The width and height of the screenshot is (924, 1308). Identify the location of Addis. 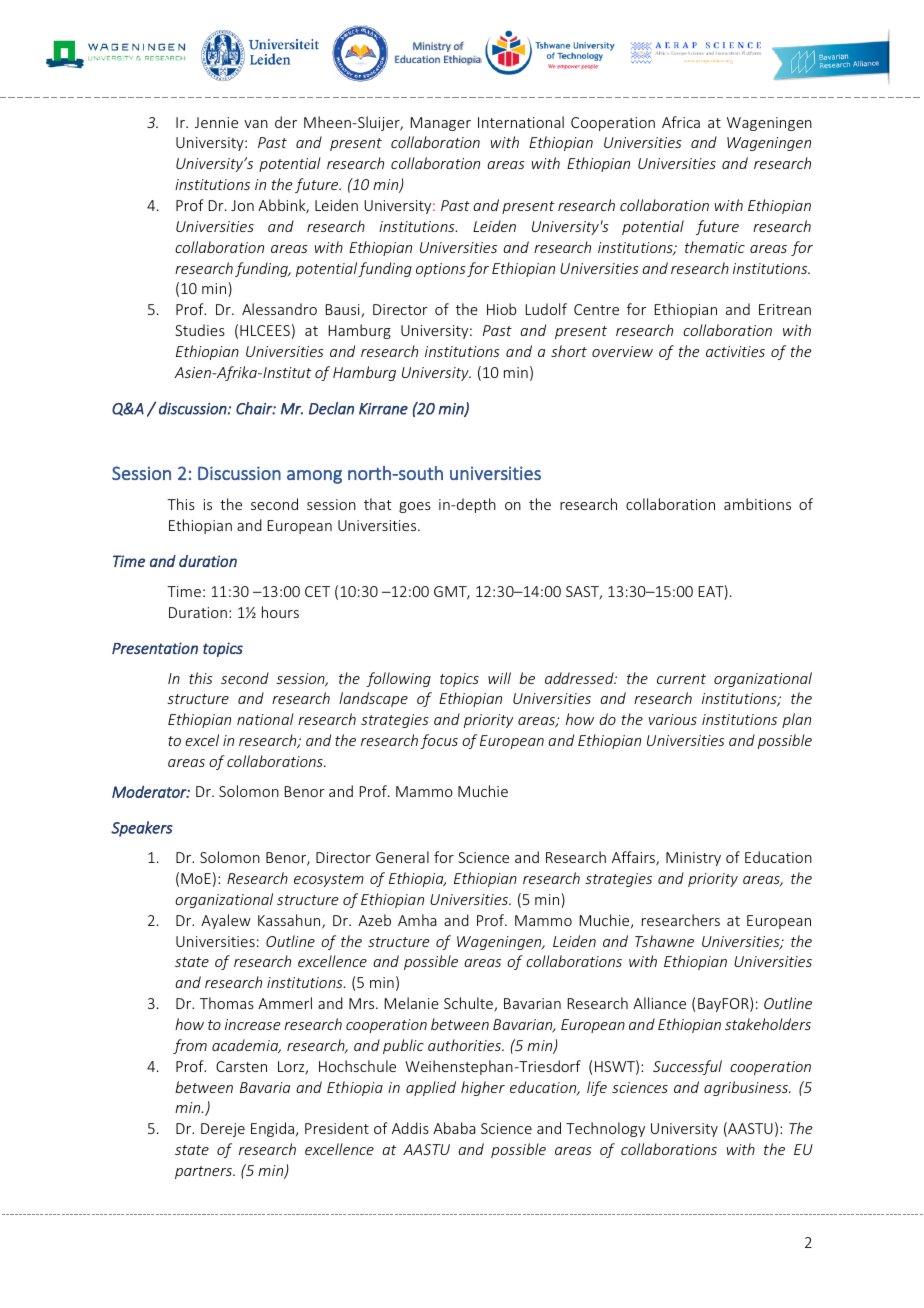
(410, 1128).
